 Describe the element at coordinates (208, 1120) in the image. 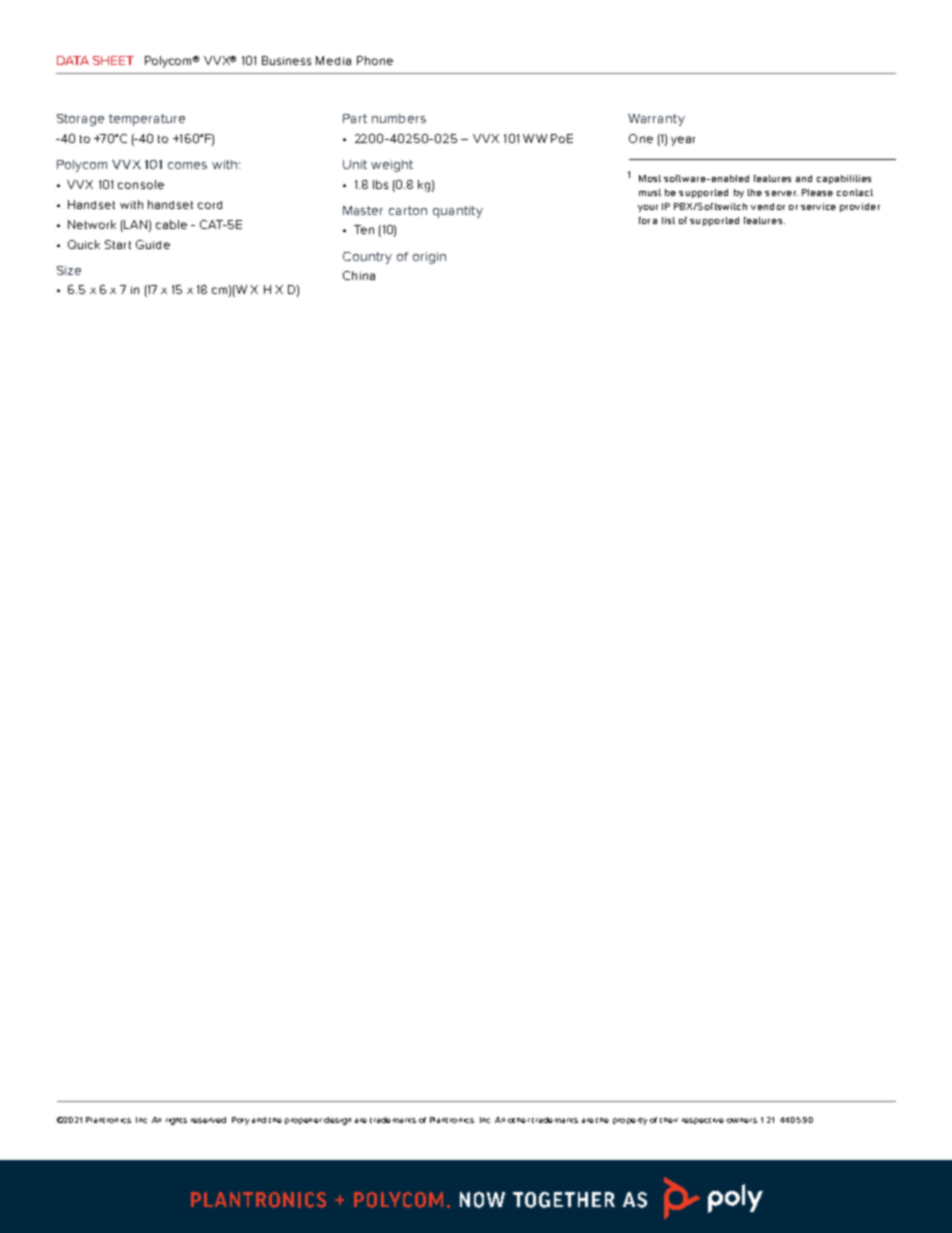

I see `reserved` at that location.
